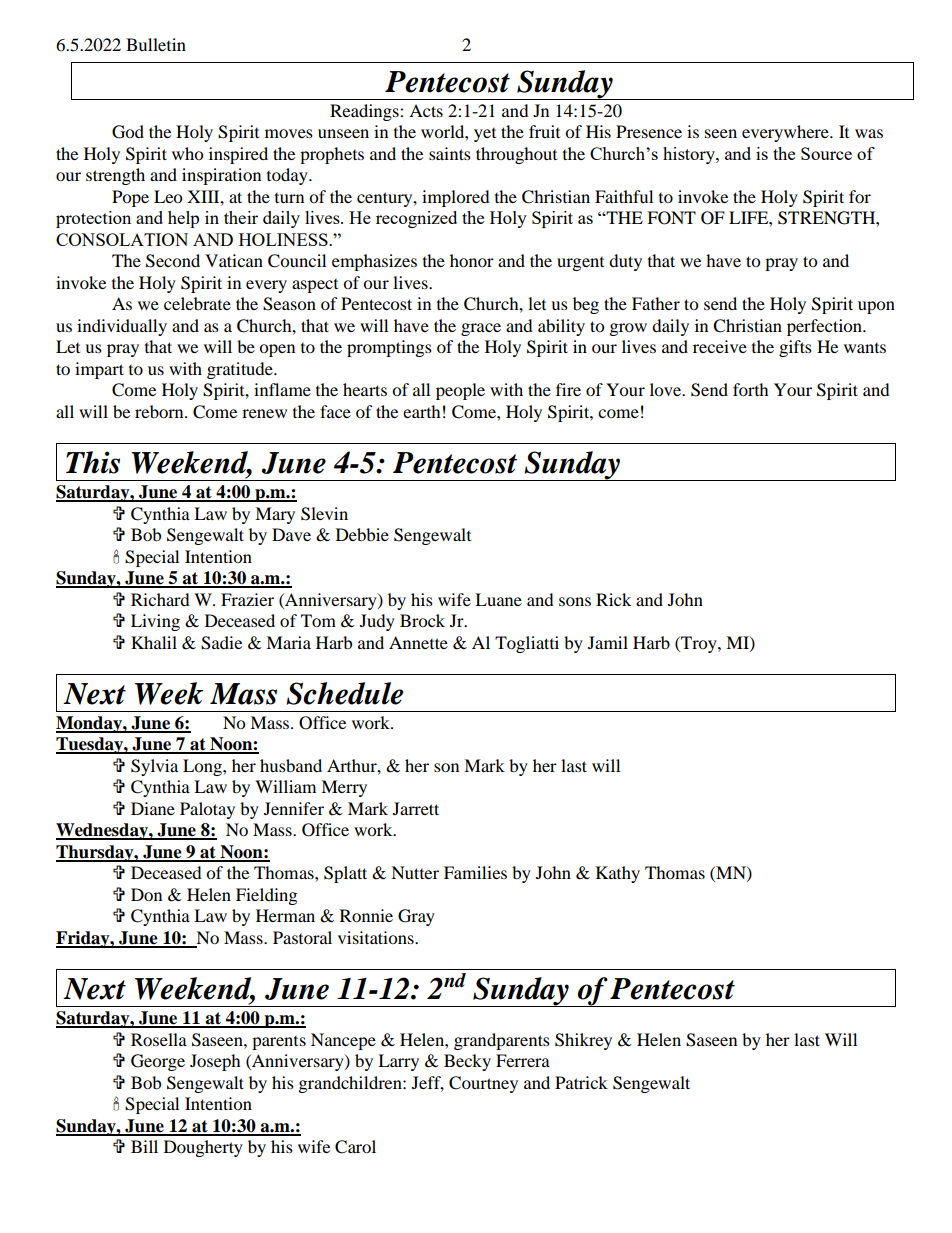  I want to click on forth, so click(751, 389).
